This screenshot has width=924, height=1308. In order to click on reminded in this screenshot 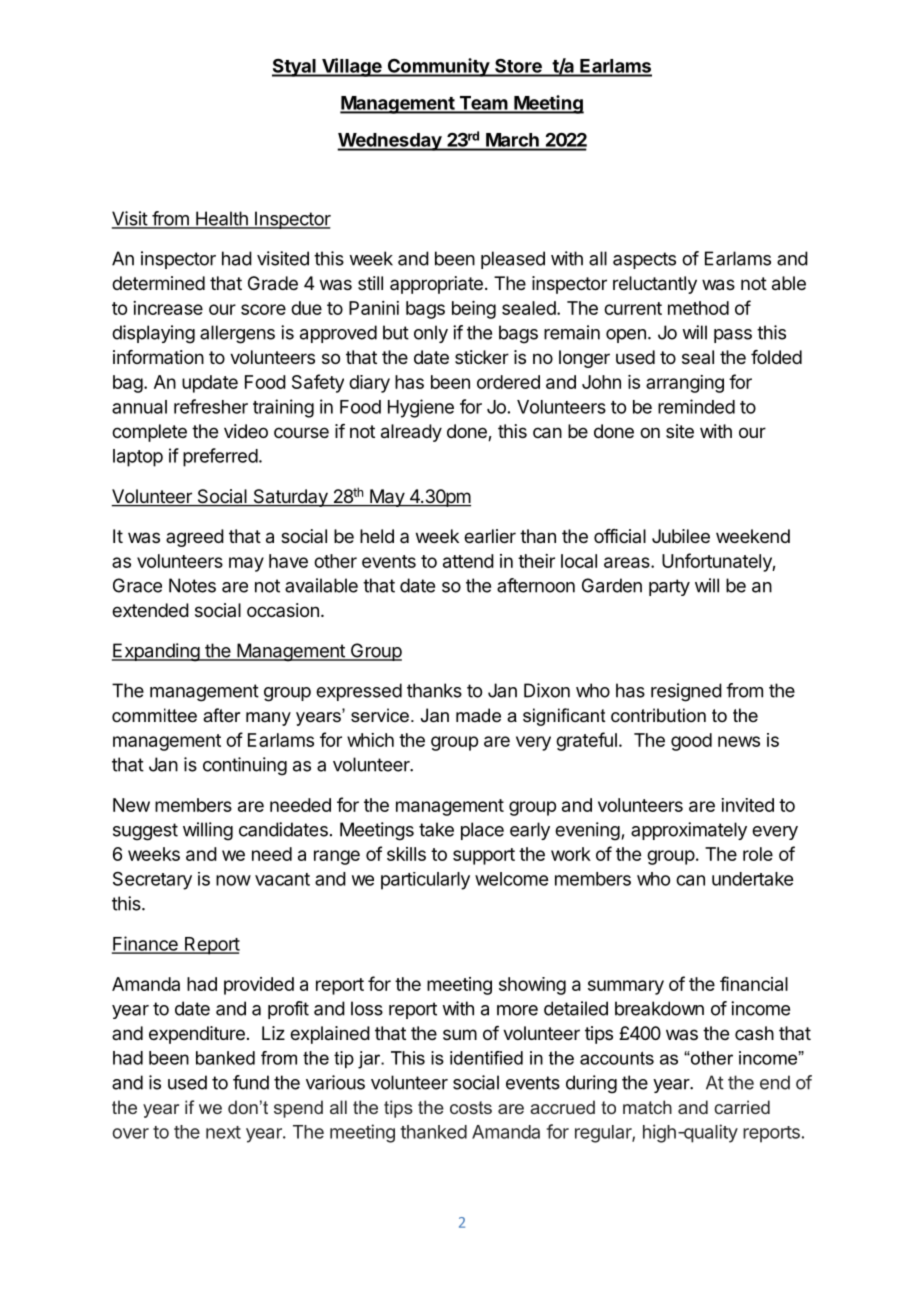, I will do `click(696, 406)`.
